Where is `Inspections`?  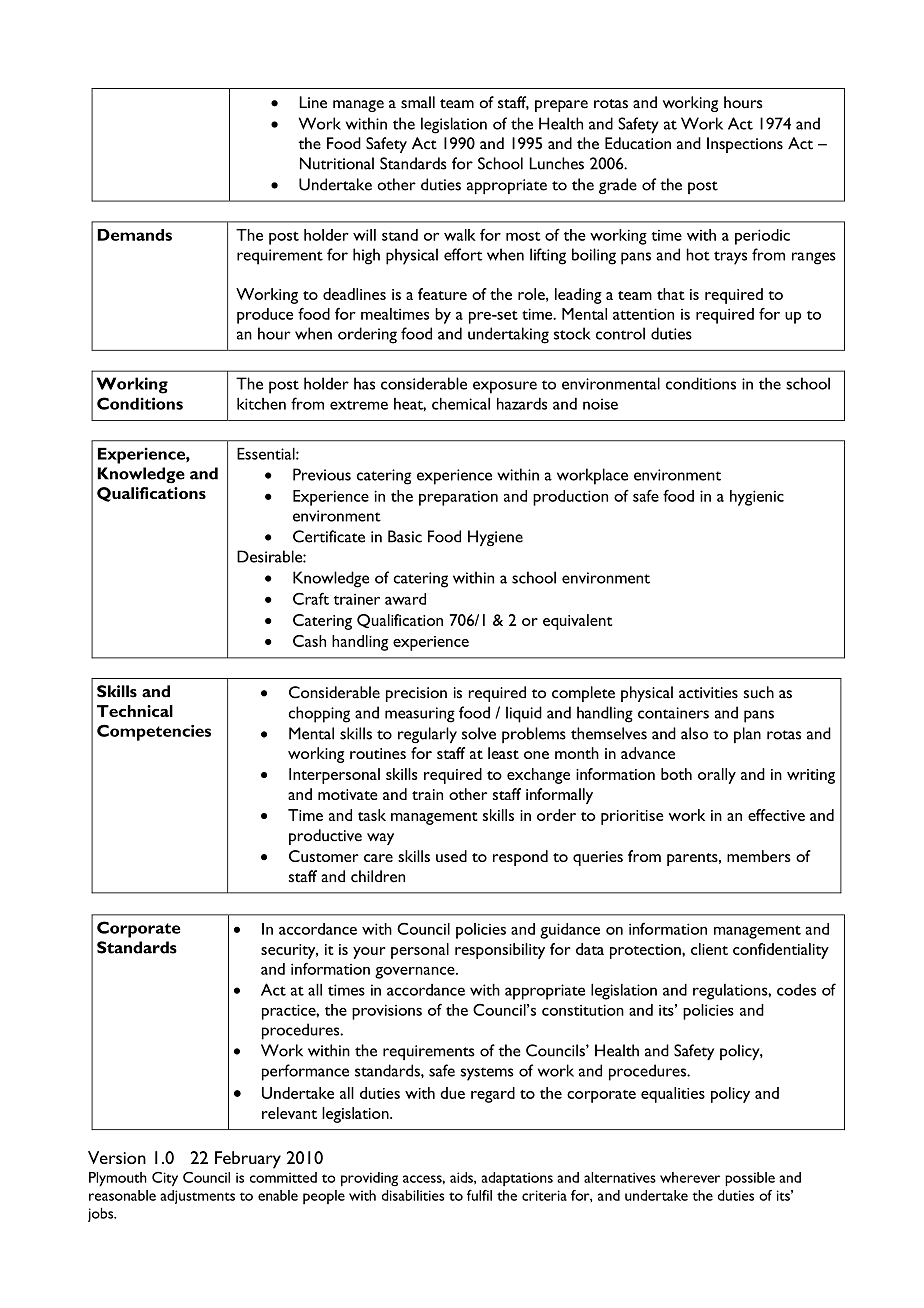
Inspections is located at coordinates (745, 145).
